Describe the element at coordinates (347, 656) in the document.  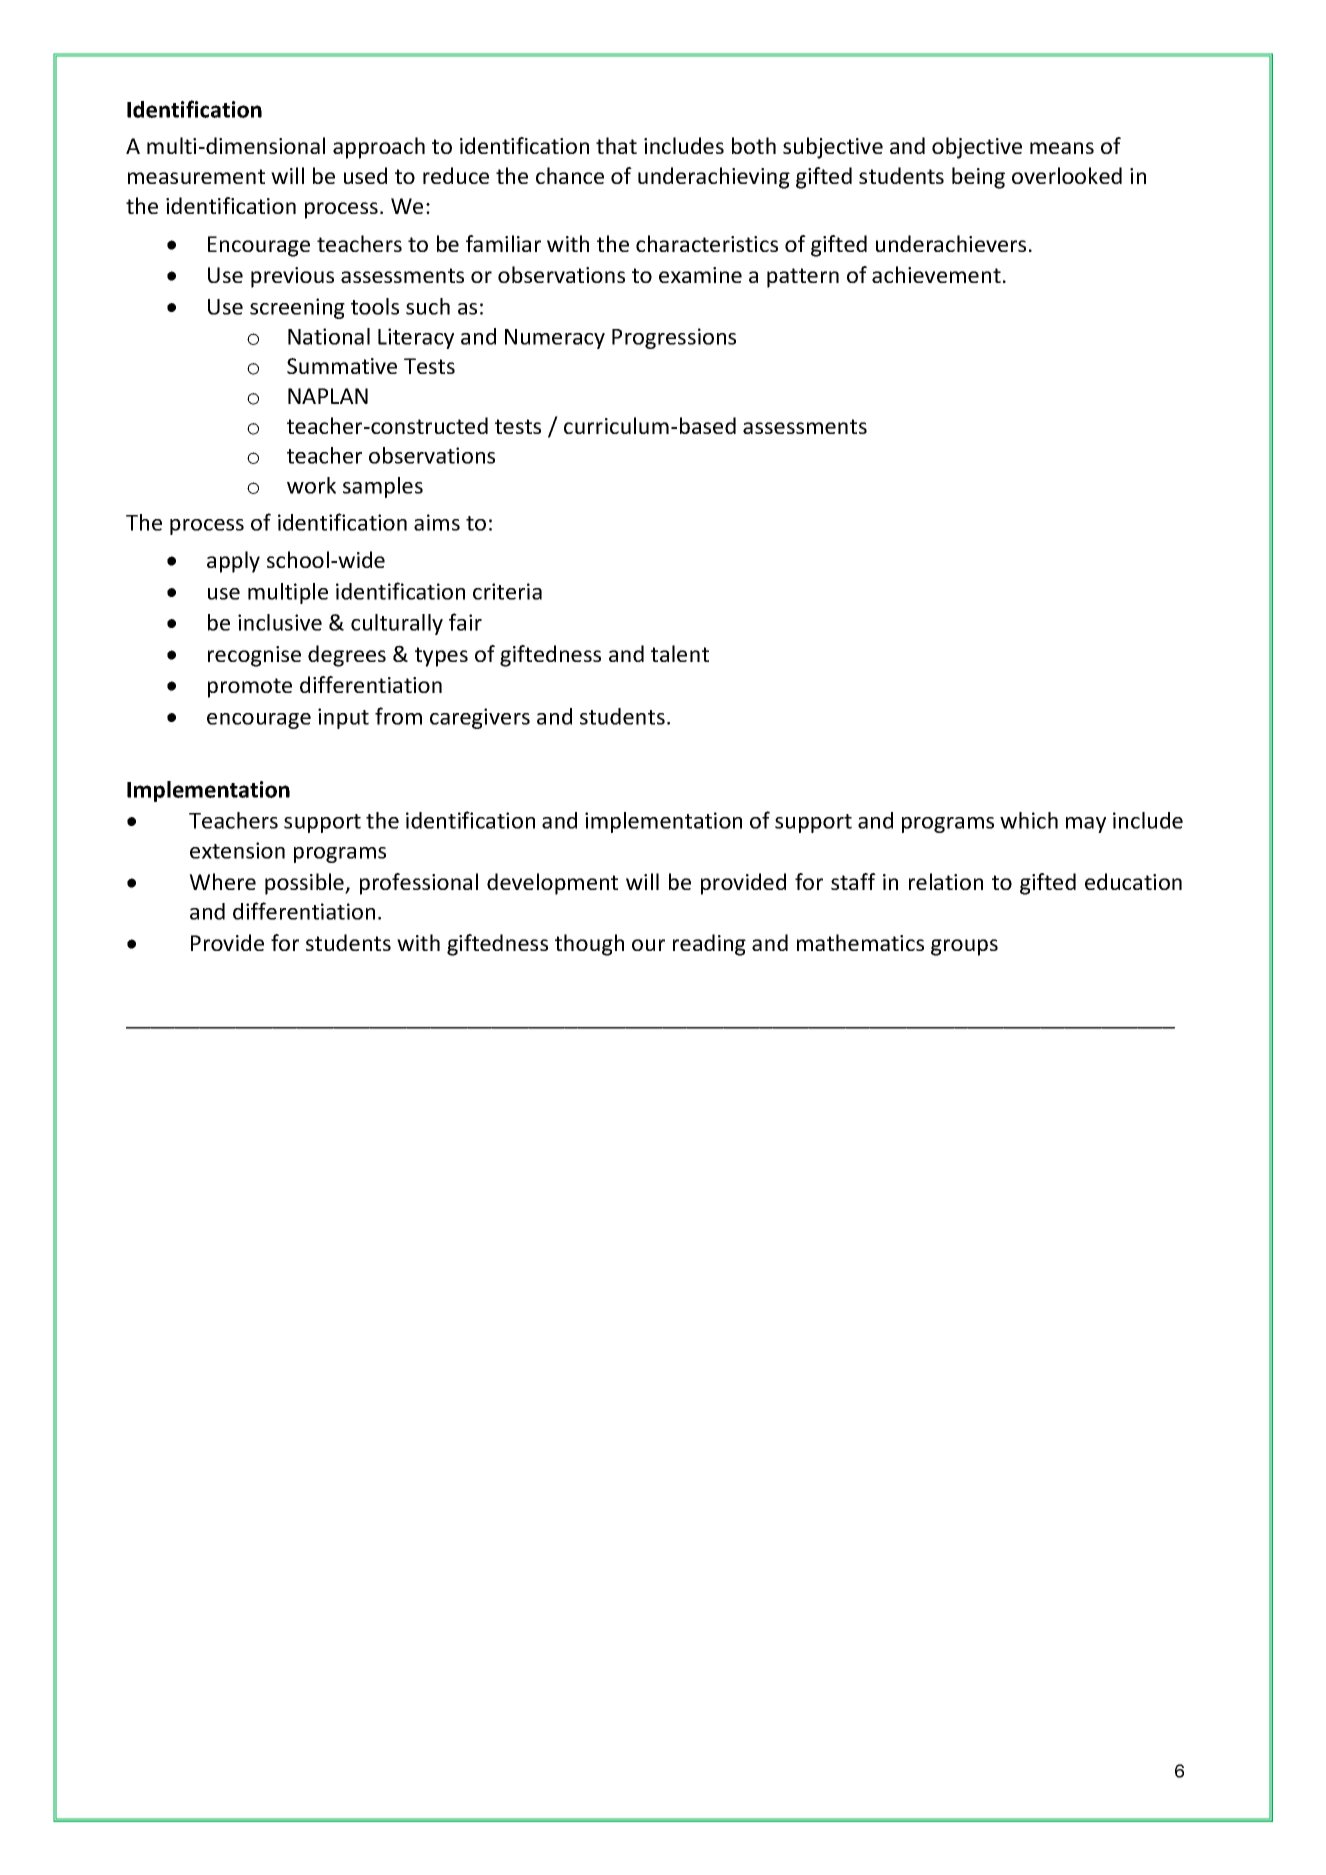
I see `degrees` at that location.
